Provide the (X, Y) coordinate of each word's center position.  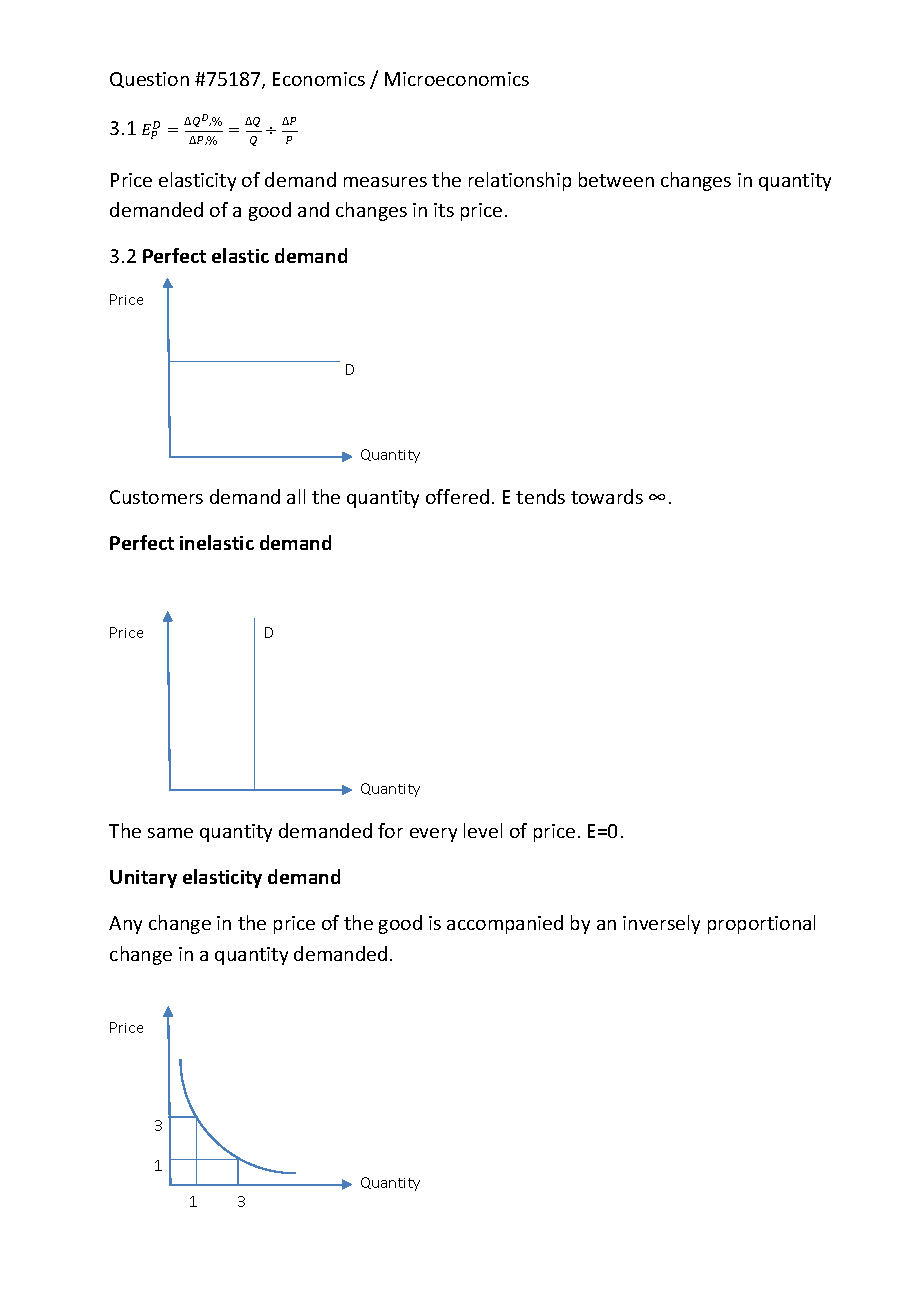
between (616, 179)
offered (457, 496)
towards (607, 496)
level (483, 830)
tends (540, 496)
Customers (156, 497)
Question (149, 80)
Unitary (143, 879)
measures (385, 182)
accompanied (505, 924)
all (296, 496)
